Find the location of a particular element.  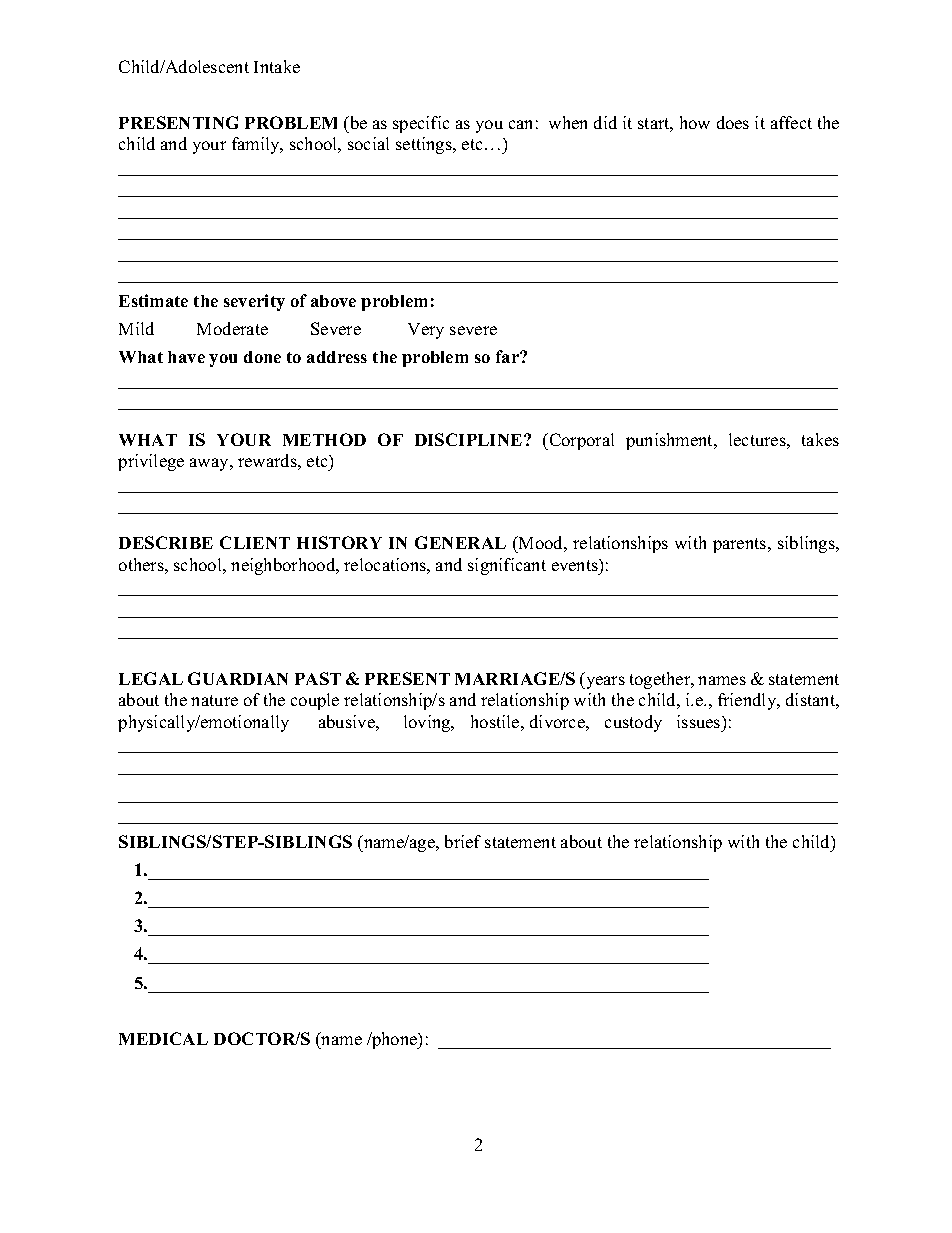

CLIENT is located at coordinates (255, 542).
